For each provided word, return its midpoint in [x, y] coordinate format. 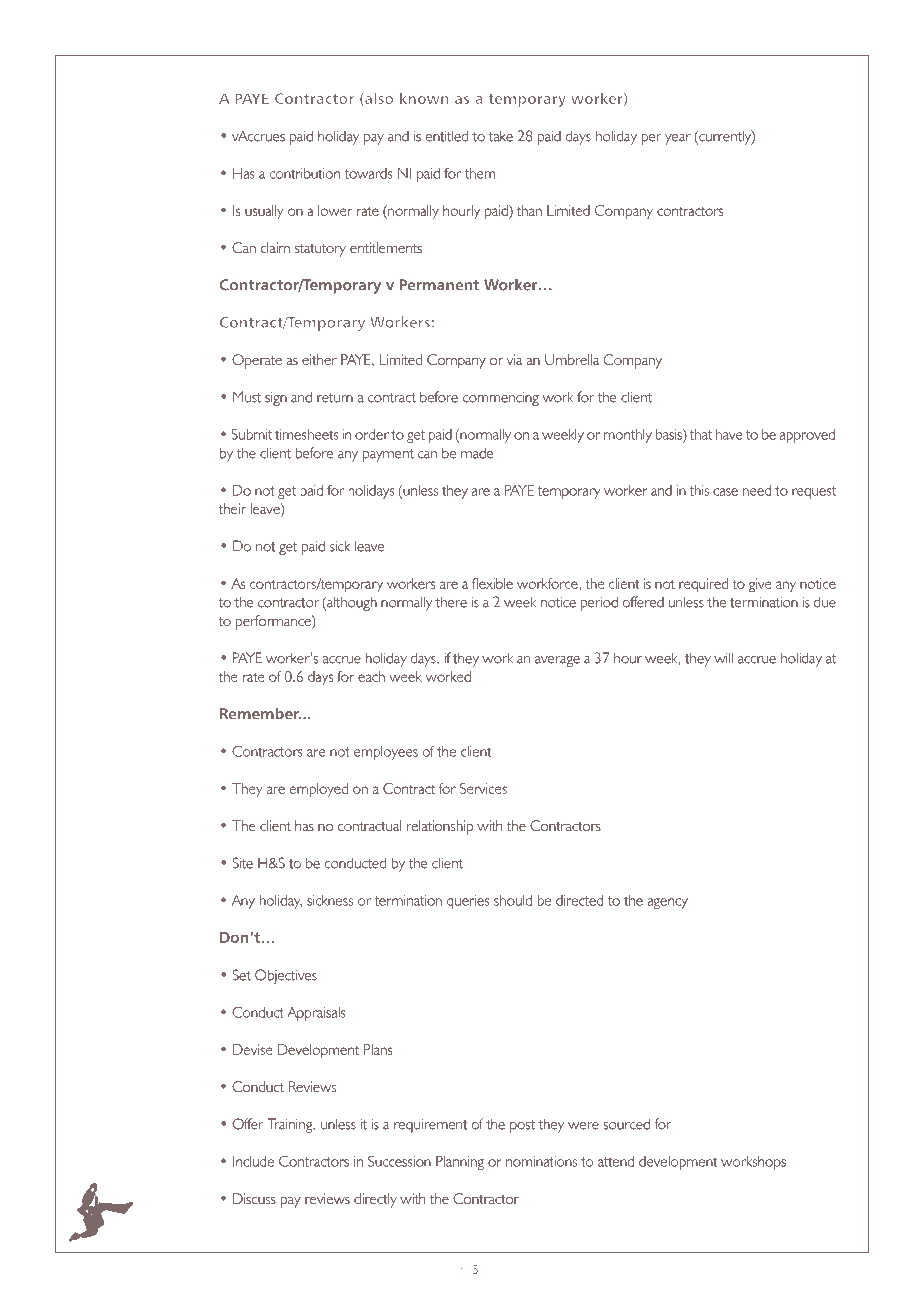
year [678, 139]
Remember [260, 713]
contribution [305, 173]
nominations [541, 1161]
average [557, 661]
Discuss [254, 1198]
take [501, 136]
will [723, 658]
